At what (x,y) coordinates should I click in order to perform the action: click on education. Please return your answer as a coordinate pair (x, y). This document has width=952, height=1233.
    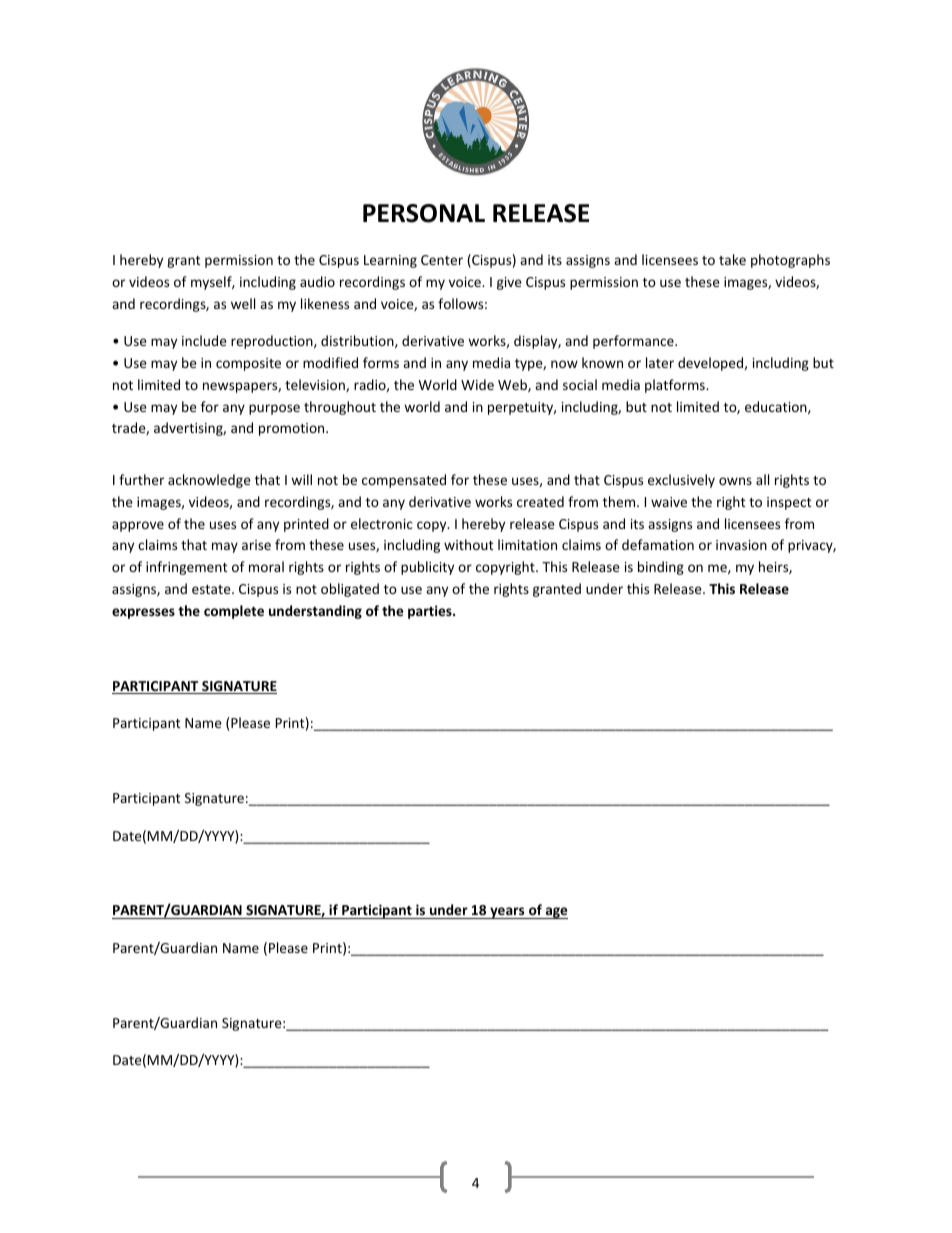
    Looking at the image, I should click on (777, 407).
